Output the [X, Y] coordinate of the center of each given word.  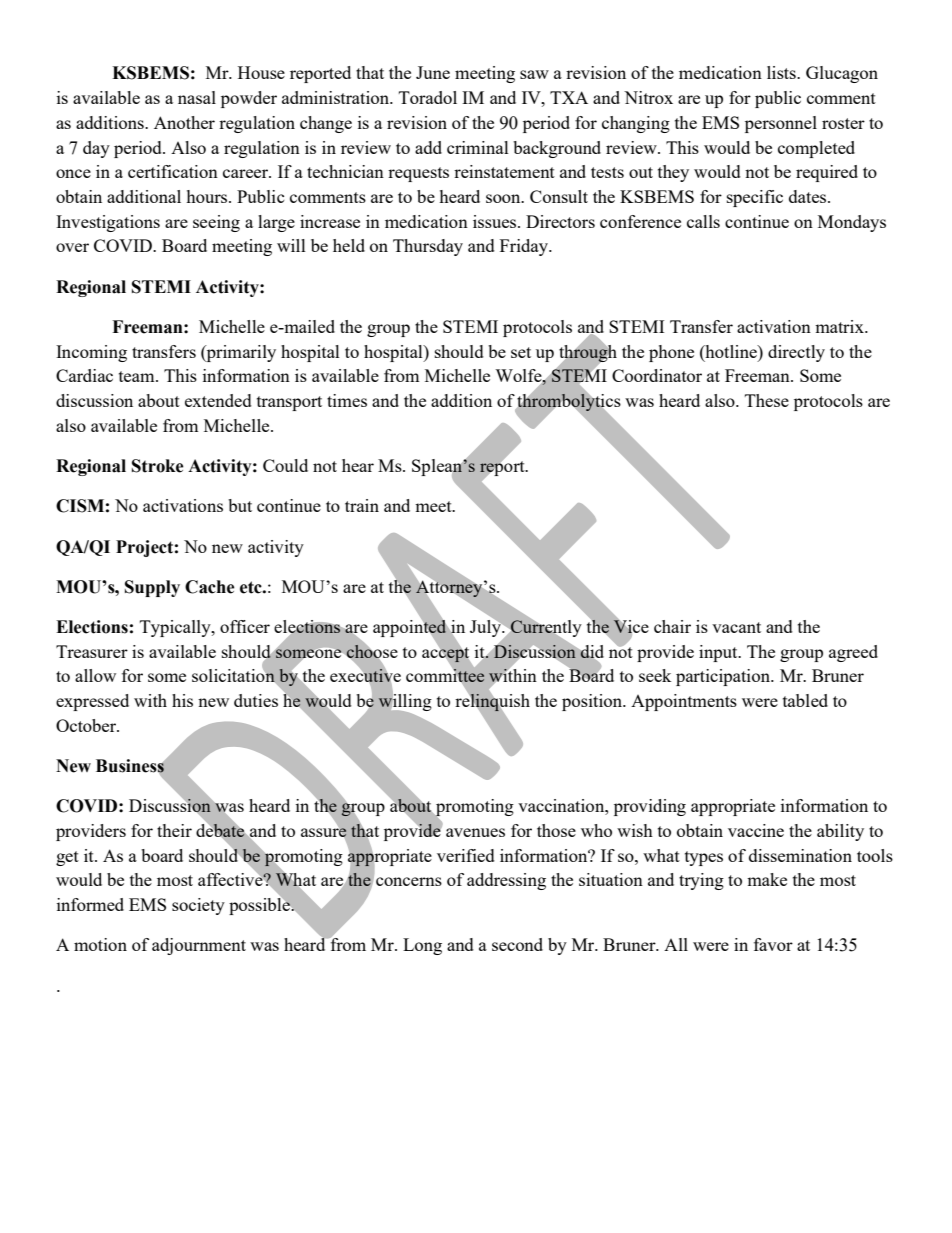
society [198, 906]
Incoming [91, 353]
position [593, 702]
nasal [197, 97]
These [767, 400]
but [240, 505]
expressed [92, 702]
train [362, 505]
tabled [805, 700]
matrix [840, 326]
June [433, 72]
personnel [781, 124]
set [521, 352]
